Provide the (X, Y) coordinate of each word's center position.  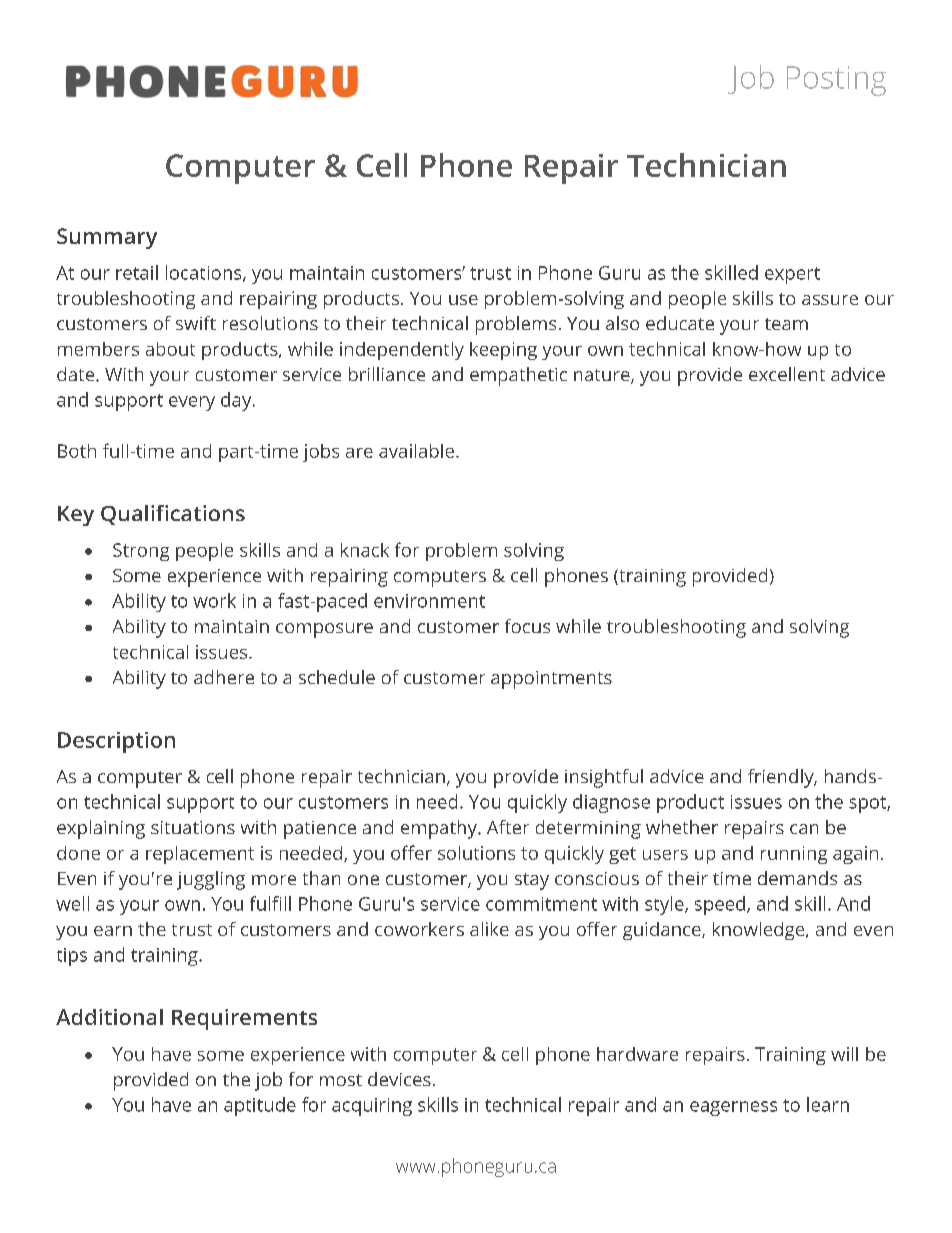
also (622, 323)
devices (399, 1079)
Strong (141, 552)
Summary (107, 238)
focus (527, 626)
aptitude (260, 1106)
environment (429, 601)
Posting (836, 81)
